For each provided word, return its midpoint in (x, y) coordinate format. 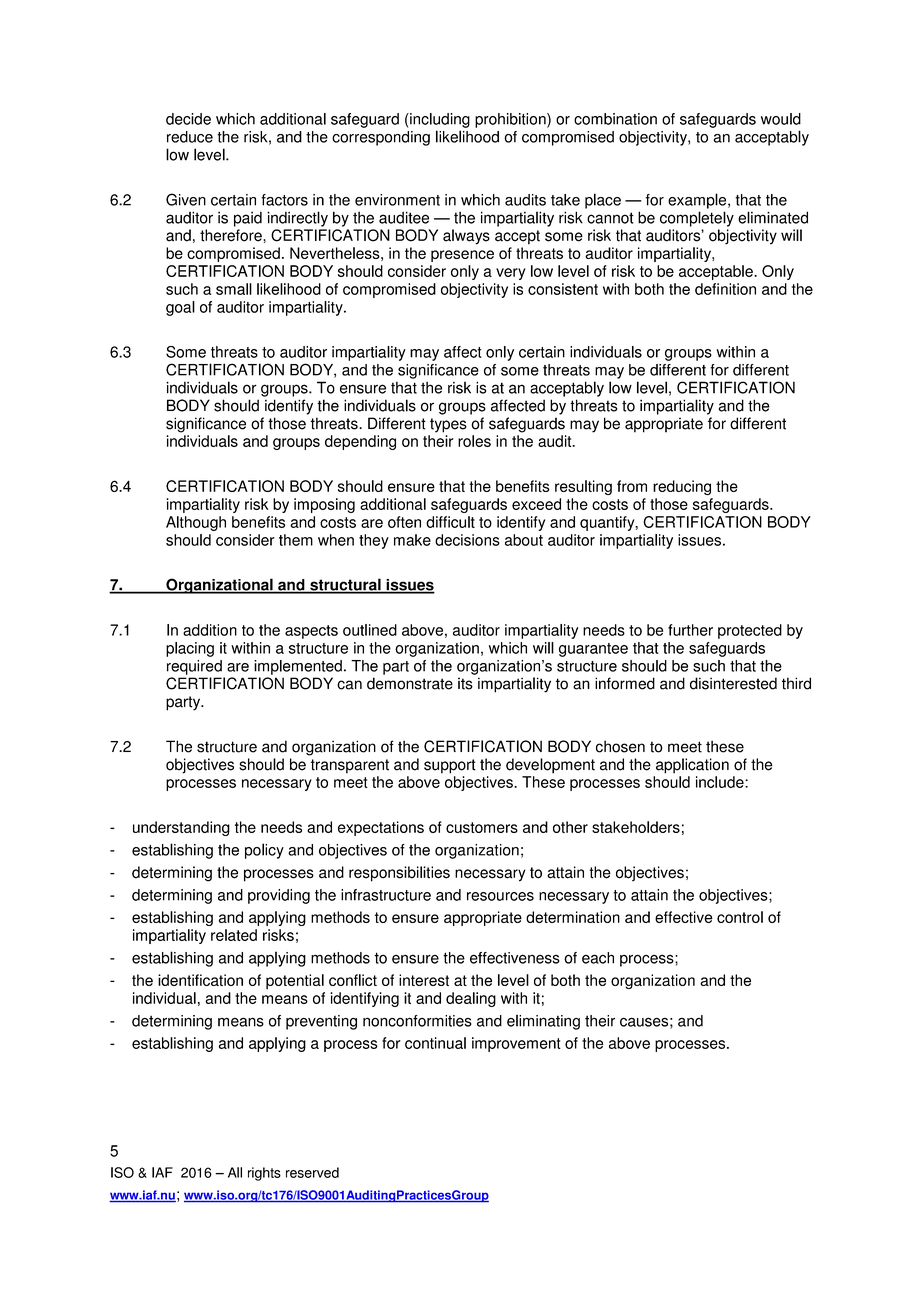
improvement (516, 1044)
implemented (298, 667)
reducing (682, 487)
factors (284, 200)
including (439, 120)
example (698, 201)
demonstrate (410, 683)
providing (279, 896)
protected (750, 631)
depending (360, 442)
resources (500, 896)
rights (264, 1174)
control (740, 917)
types (448, 425)
